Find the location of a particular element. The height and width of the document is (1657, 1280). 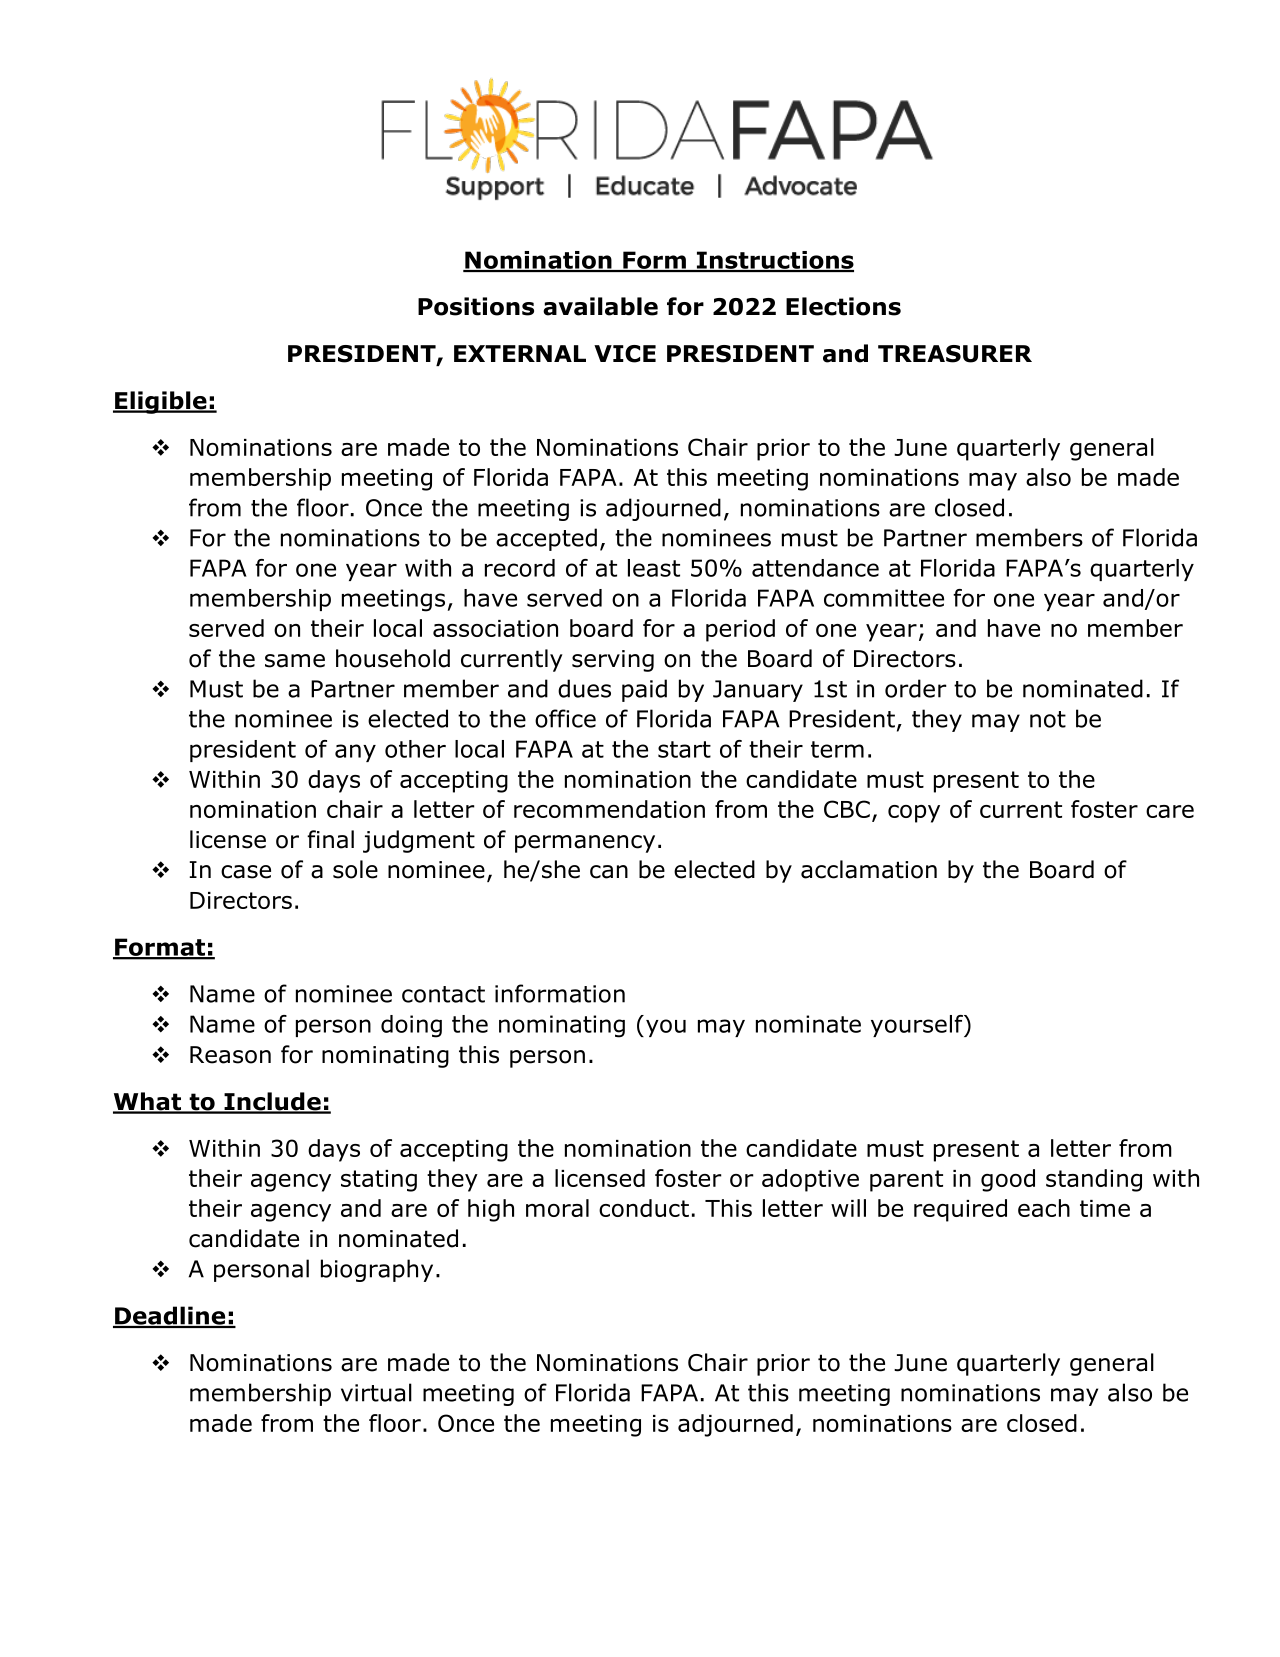

available is located at coordinates (600, 306).
